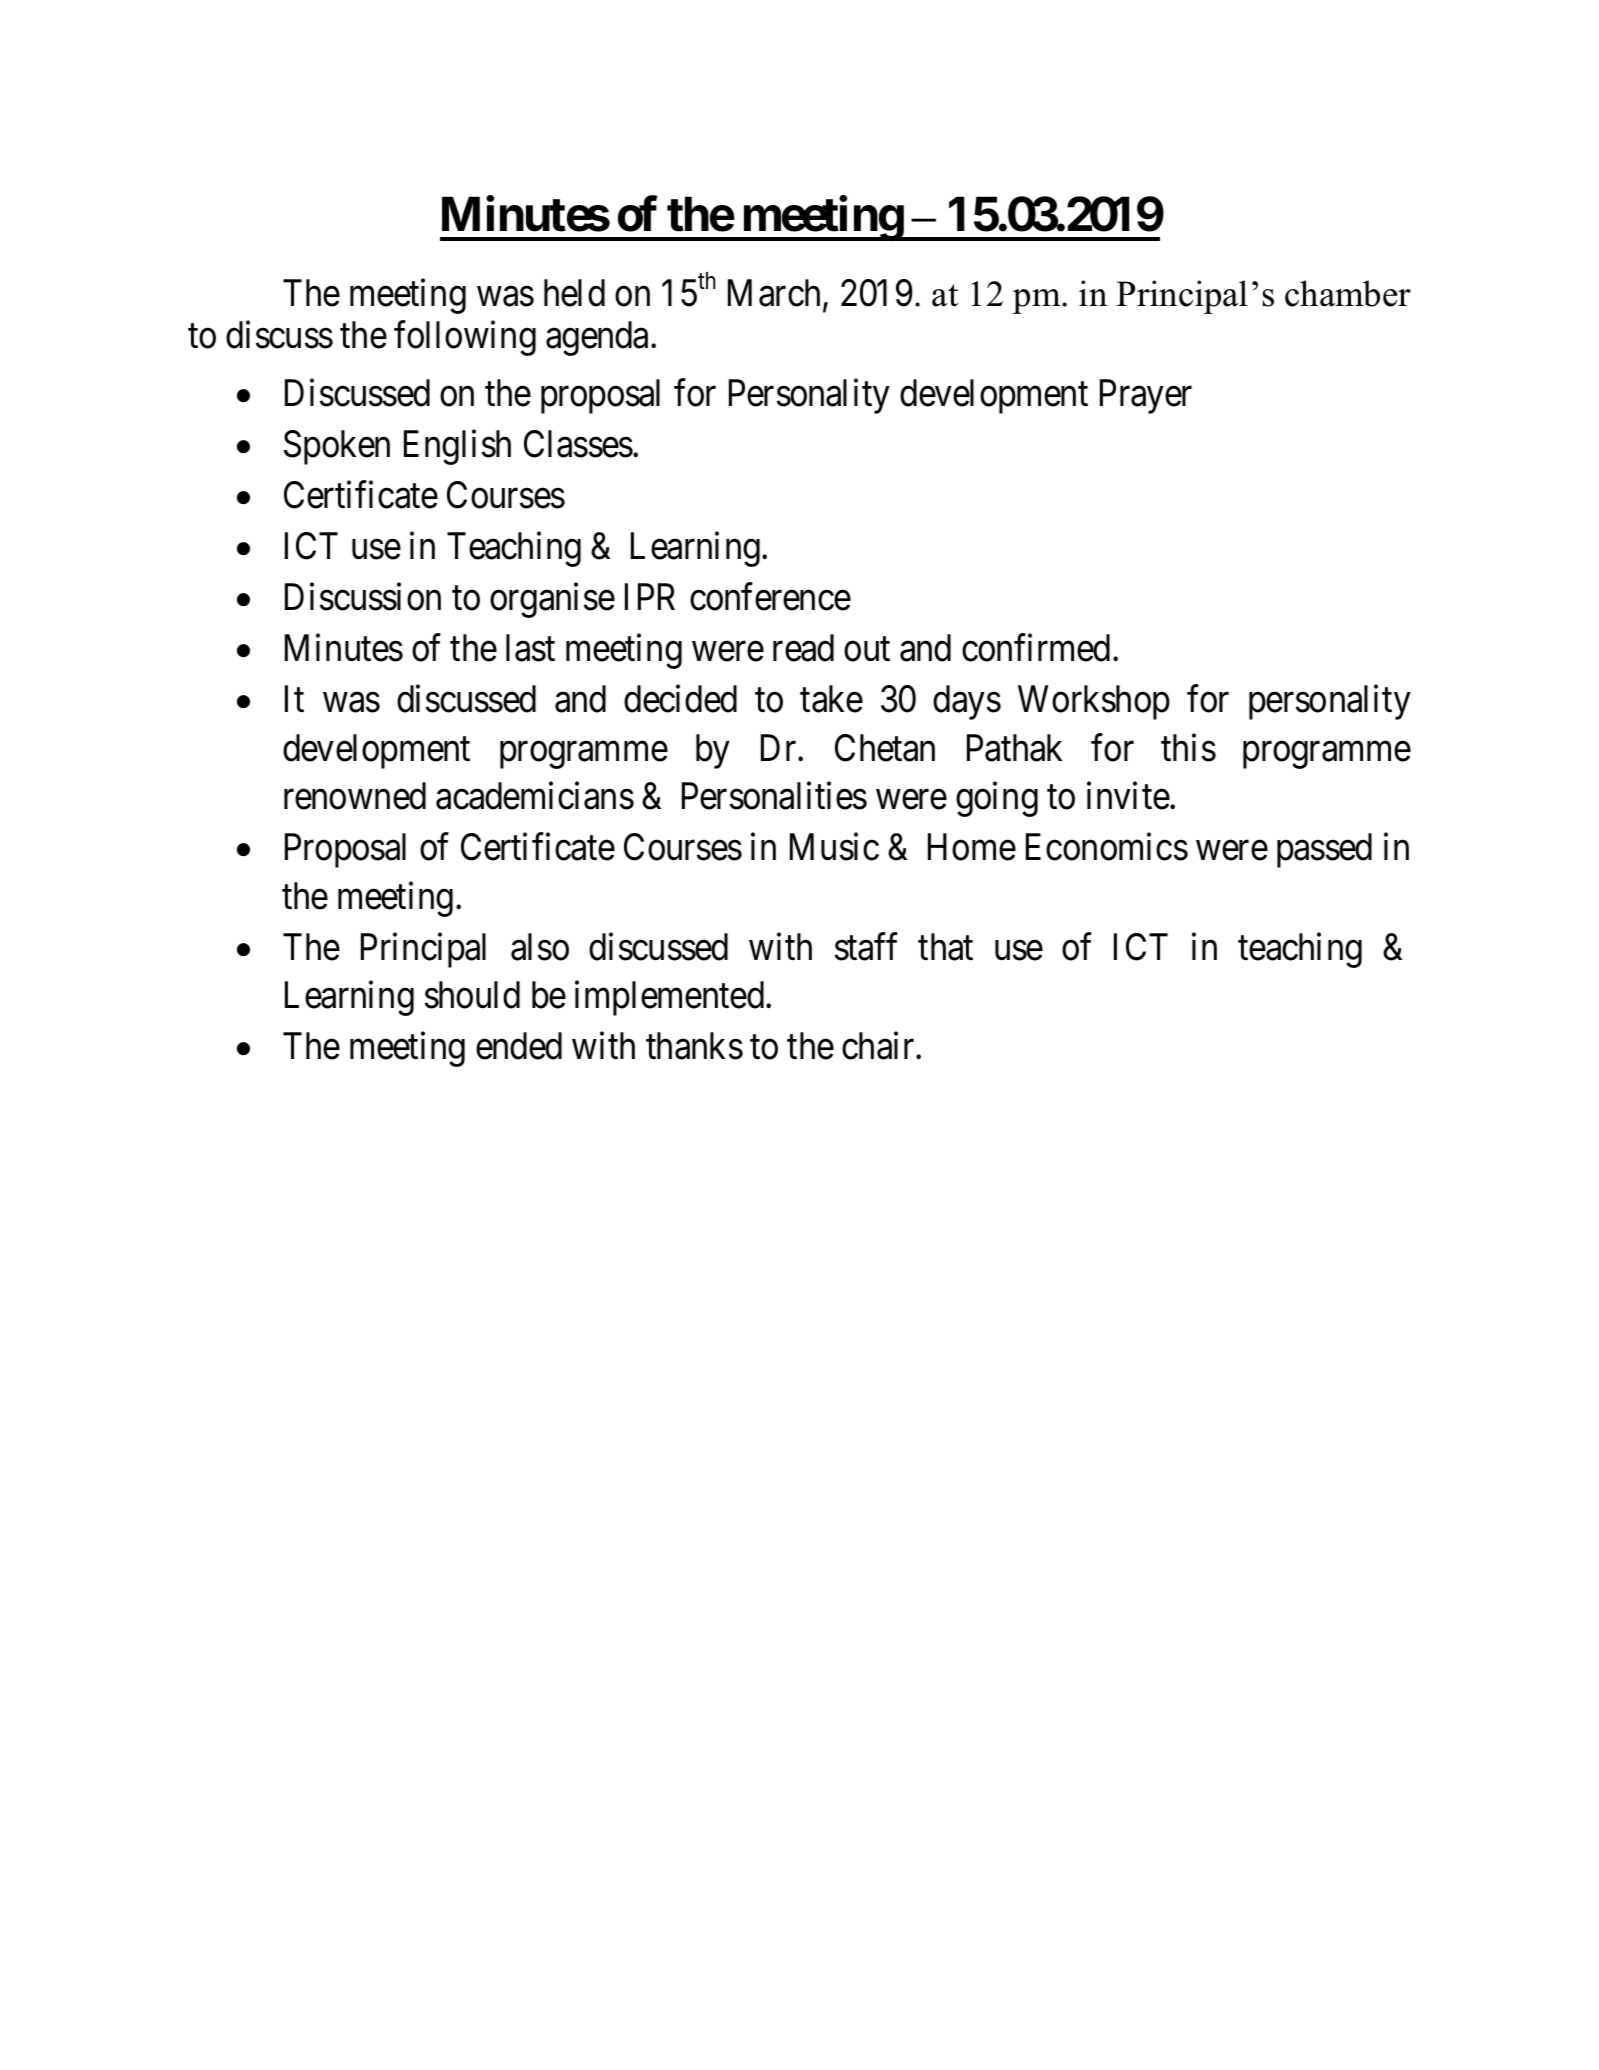  I want to click on last, so click(530, 648).
